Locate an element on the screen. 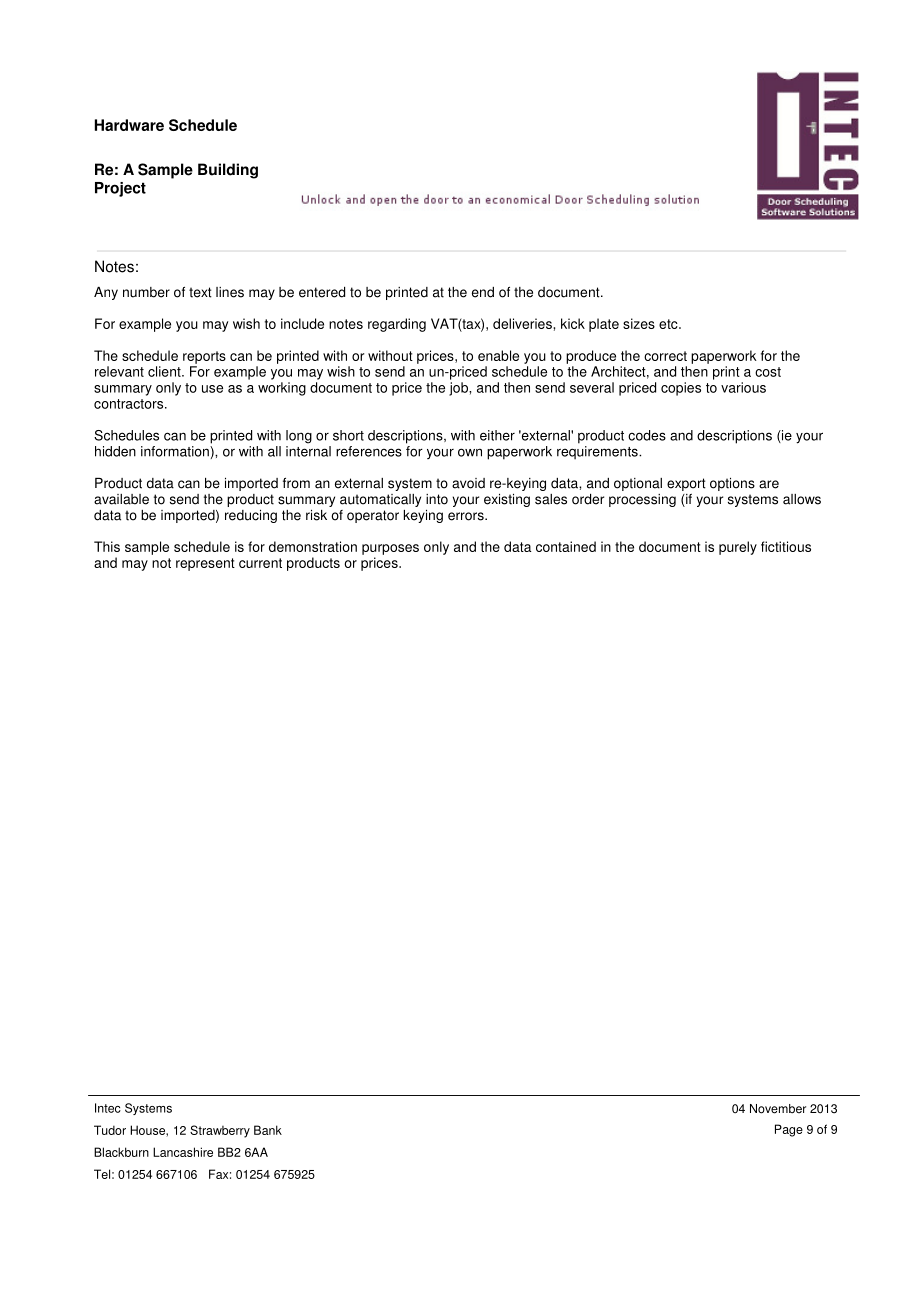 The image size is (924, 1308). entered is located at coordinates (322, 292).
